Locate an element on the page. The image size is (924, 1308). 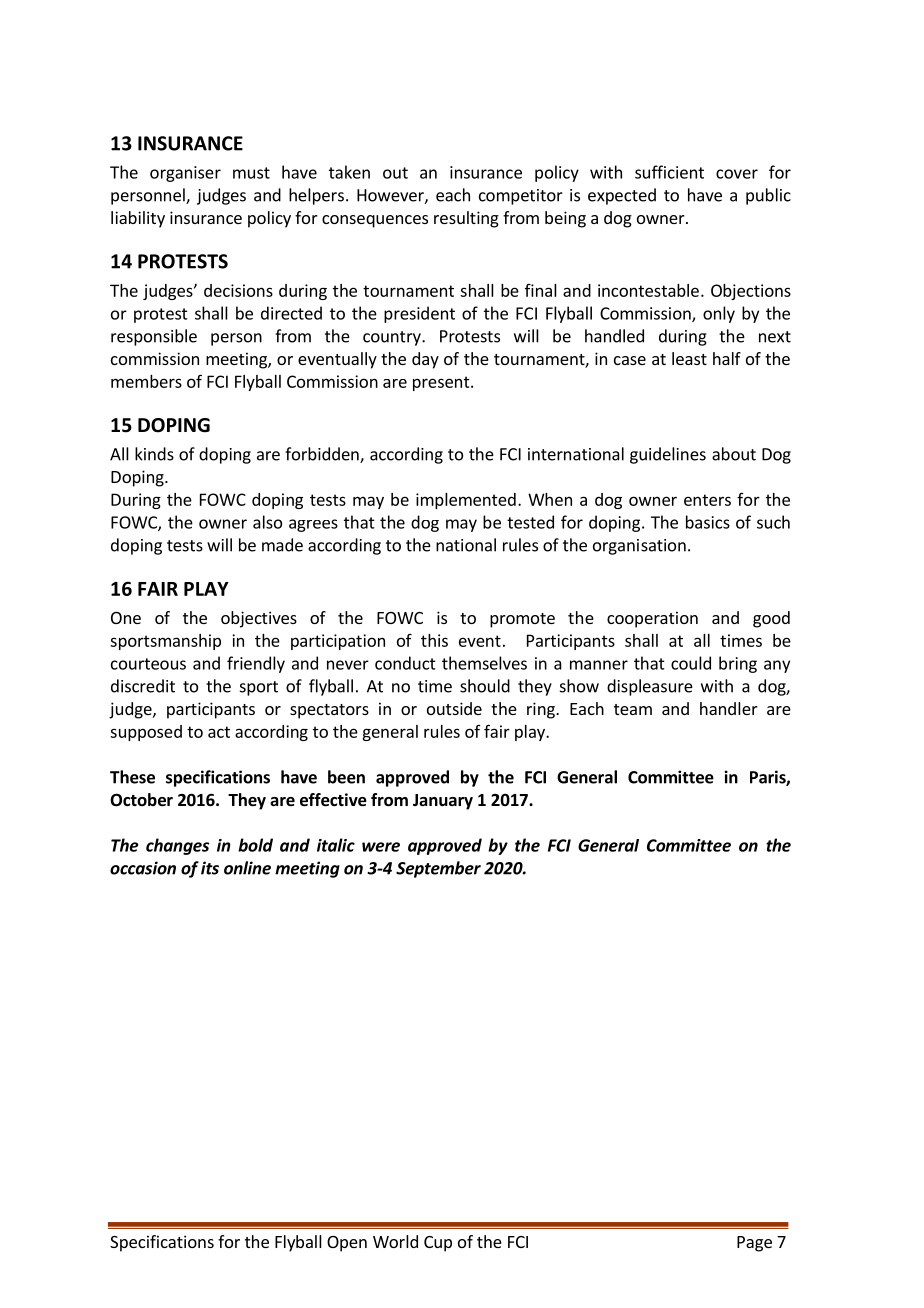
handler is located at coordinates (729, 708).
